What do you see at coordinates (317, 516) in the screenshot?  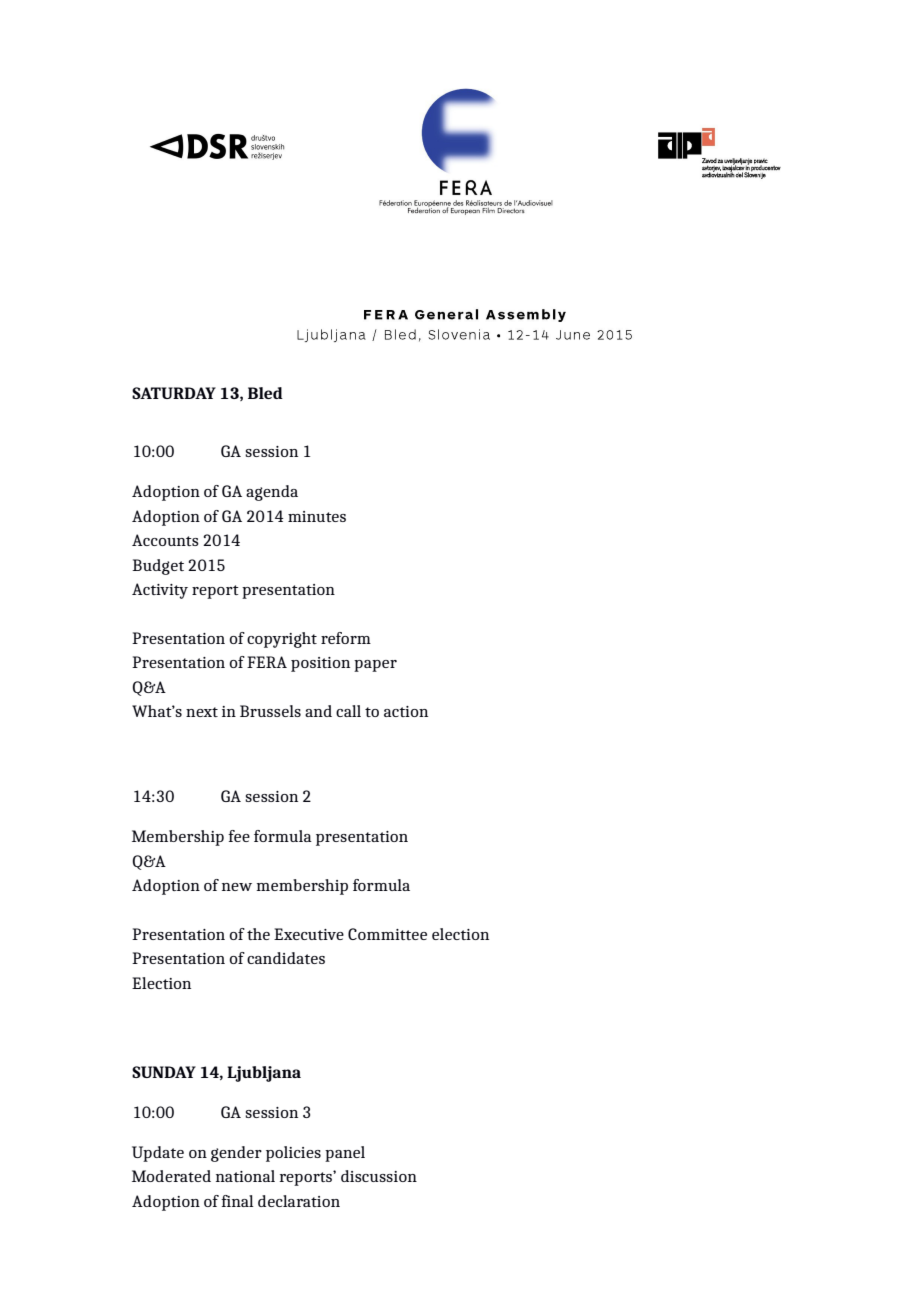 I see `minutes` at bounding box center [317, 516].
